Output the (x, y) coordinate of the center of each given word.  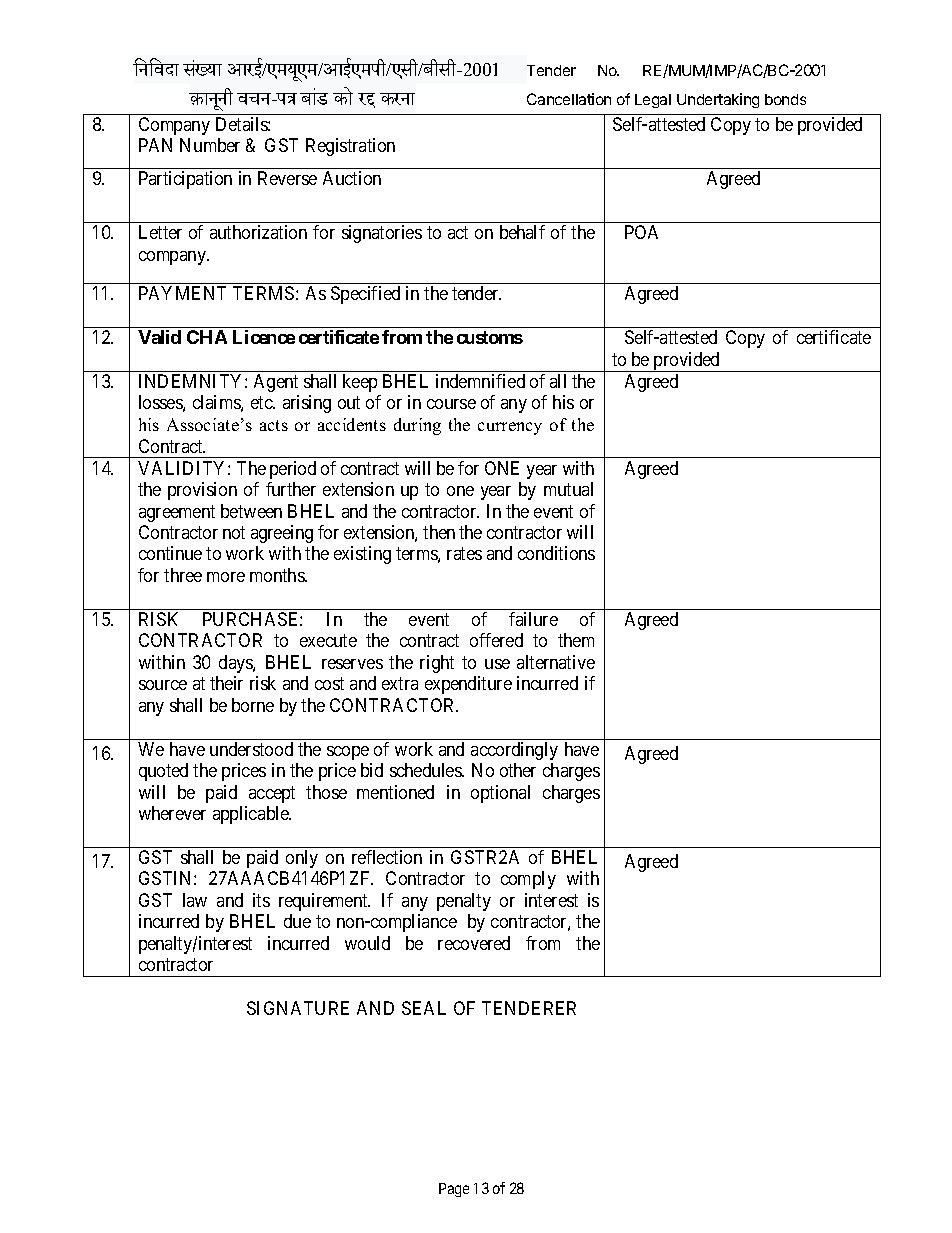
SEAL (424, 1008)
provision (202, 491)
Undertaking (718, 100)
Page (454, 1190)
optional (500, 794)
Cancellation (569, 99)
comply (528, 880)
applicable (252, 815)
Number (210, 145)
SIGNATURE (298, 1008)
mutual (568, 489)
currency (510, 428)
